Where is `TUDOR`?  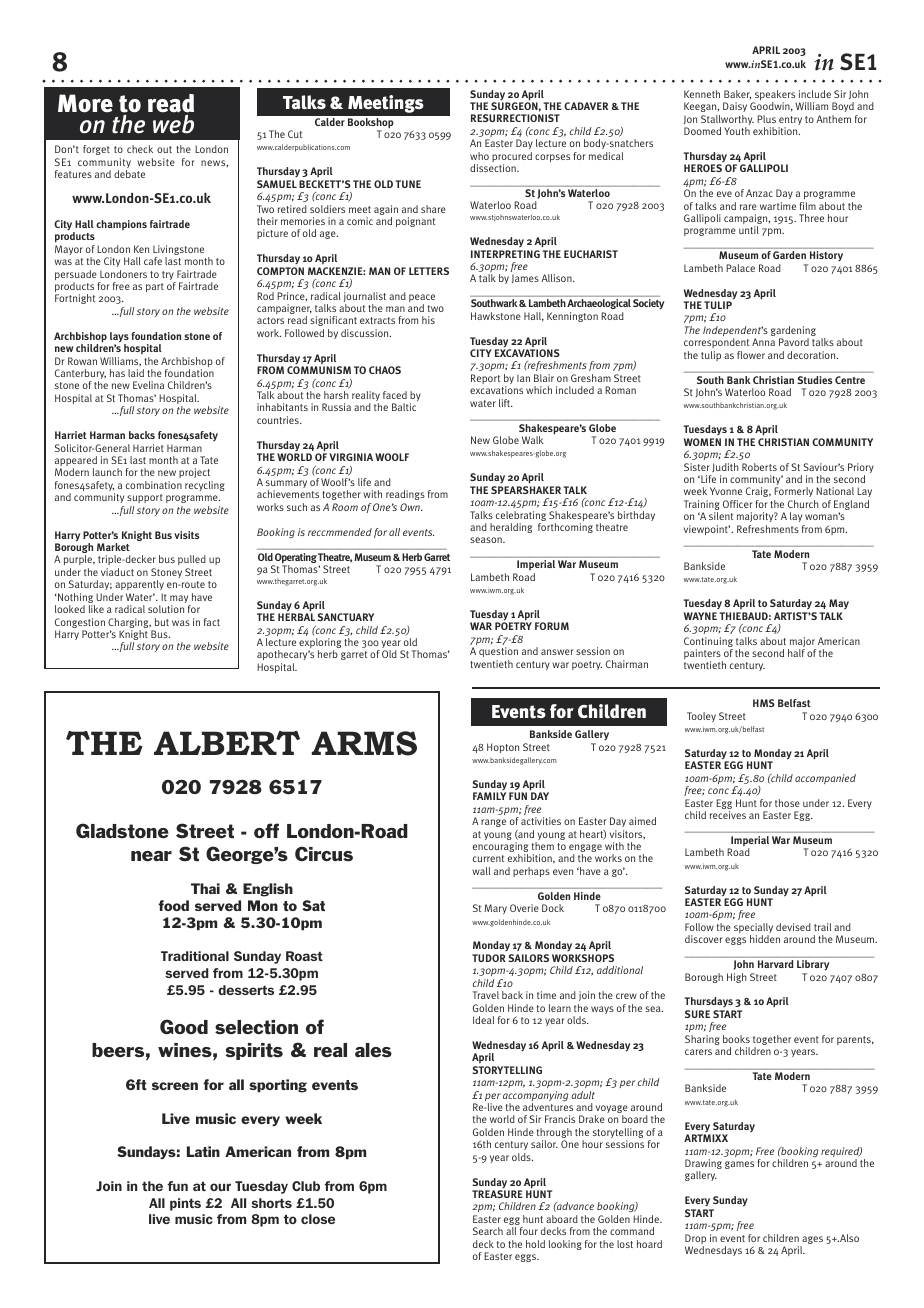
TUDOR is located at coordinates (489, 958).
